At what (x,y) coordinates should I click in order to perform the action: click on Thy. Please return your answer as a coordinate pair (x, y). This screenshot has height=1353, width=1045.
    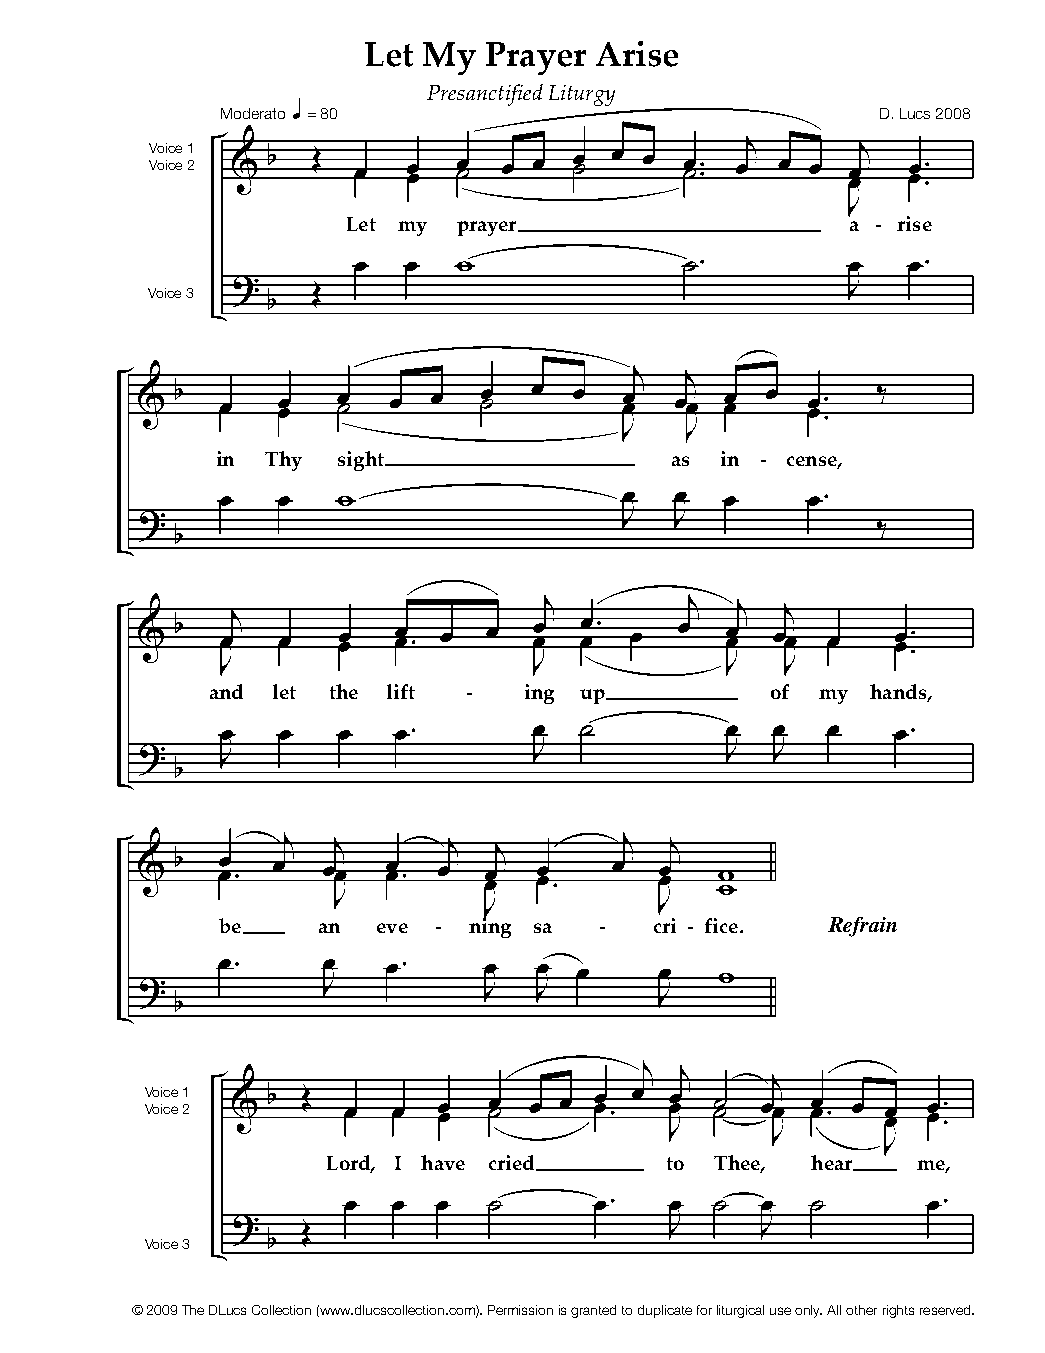
    Looking at the image, I should click on (283, 461).
